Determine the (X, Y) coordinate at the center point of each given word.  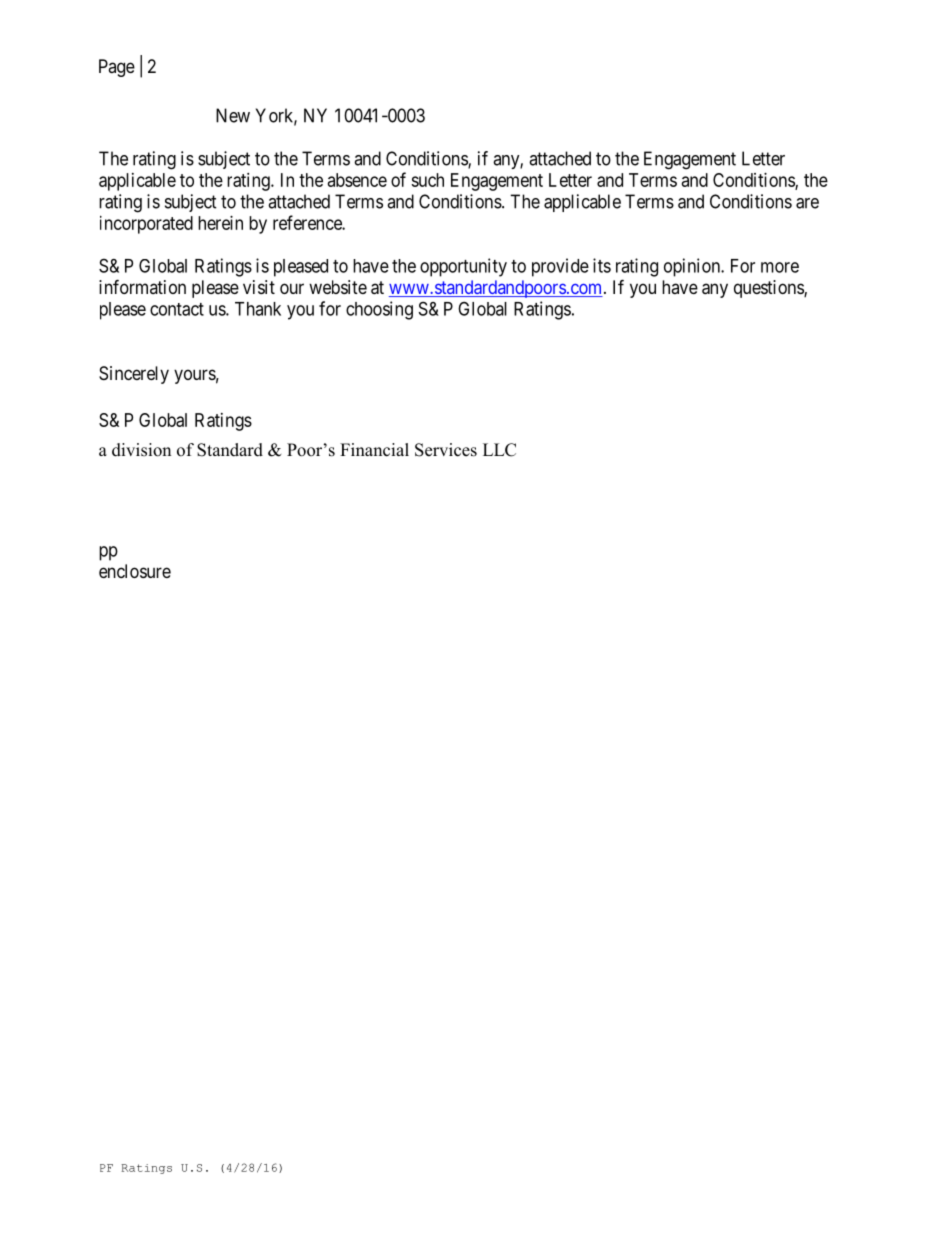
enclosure (135, 571)
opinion (693, 267)
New (233, 115)
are (807, 203)
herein (220, 223)
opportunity (463, 267)
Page (117, 68)
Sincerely (134, 375)
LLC (499, 450)
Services (446, 450)
